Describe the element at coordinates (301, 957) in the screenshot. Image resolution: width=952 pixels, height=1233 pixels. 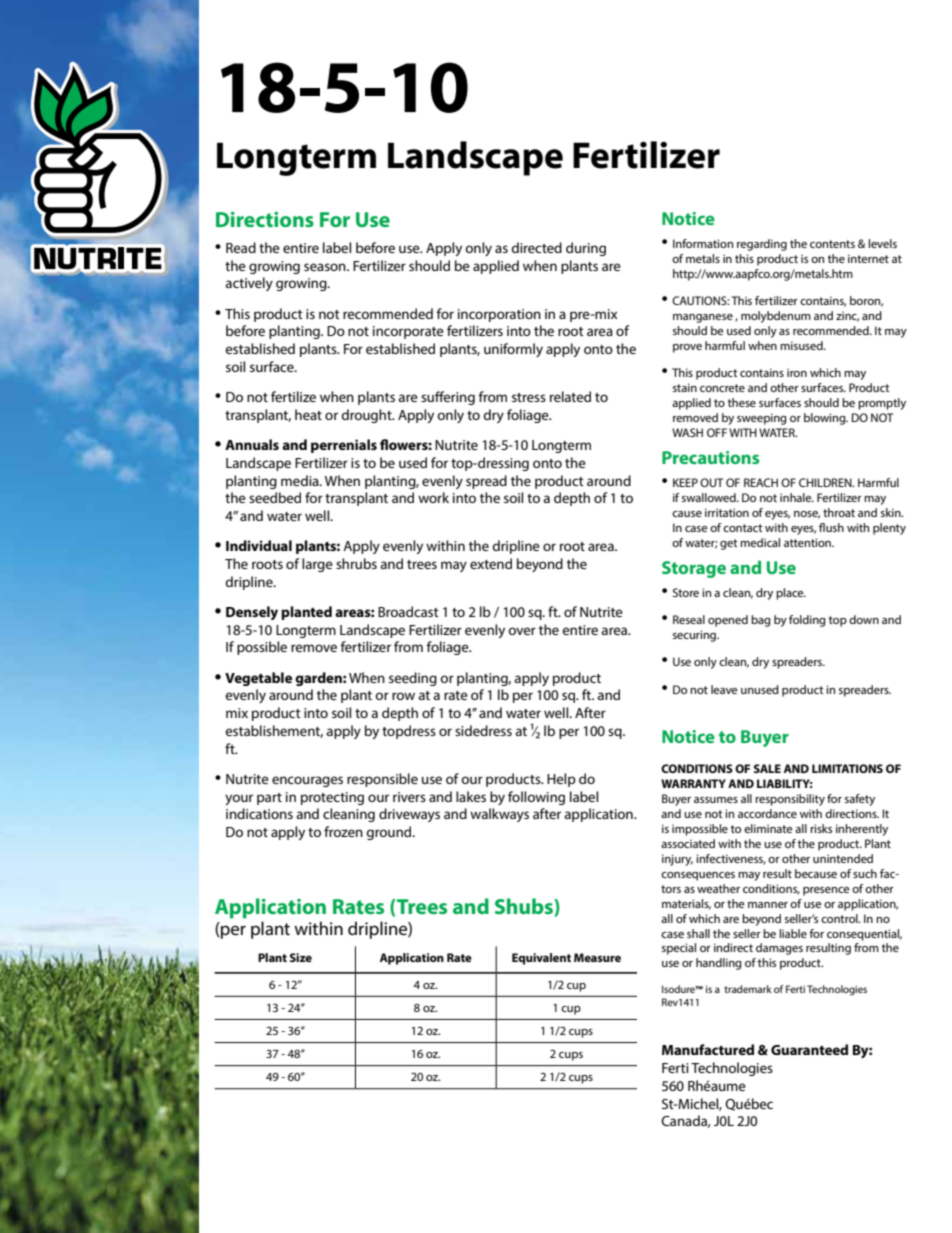
I see `Size` at that location.
